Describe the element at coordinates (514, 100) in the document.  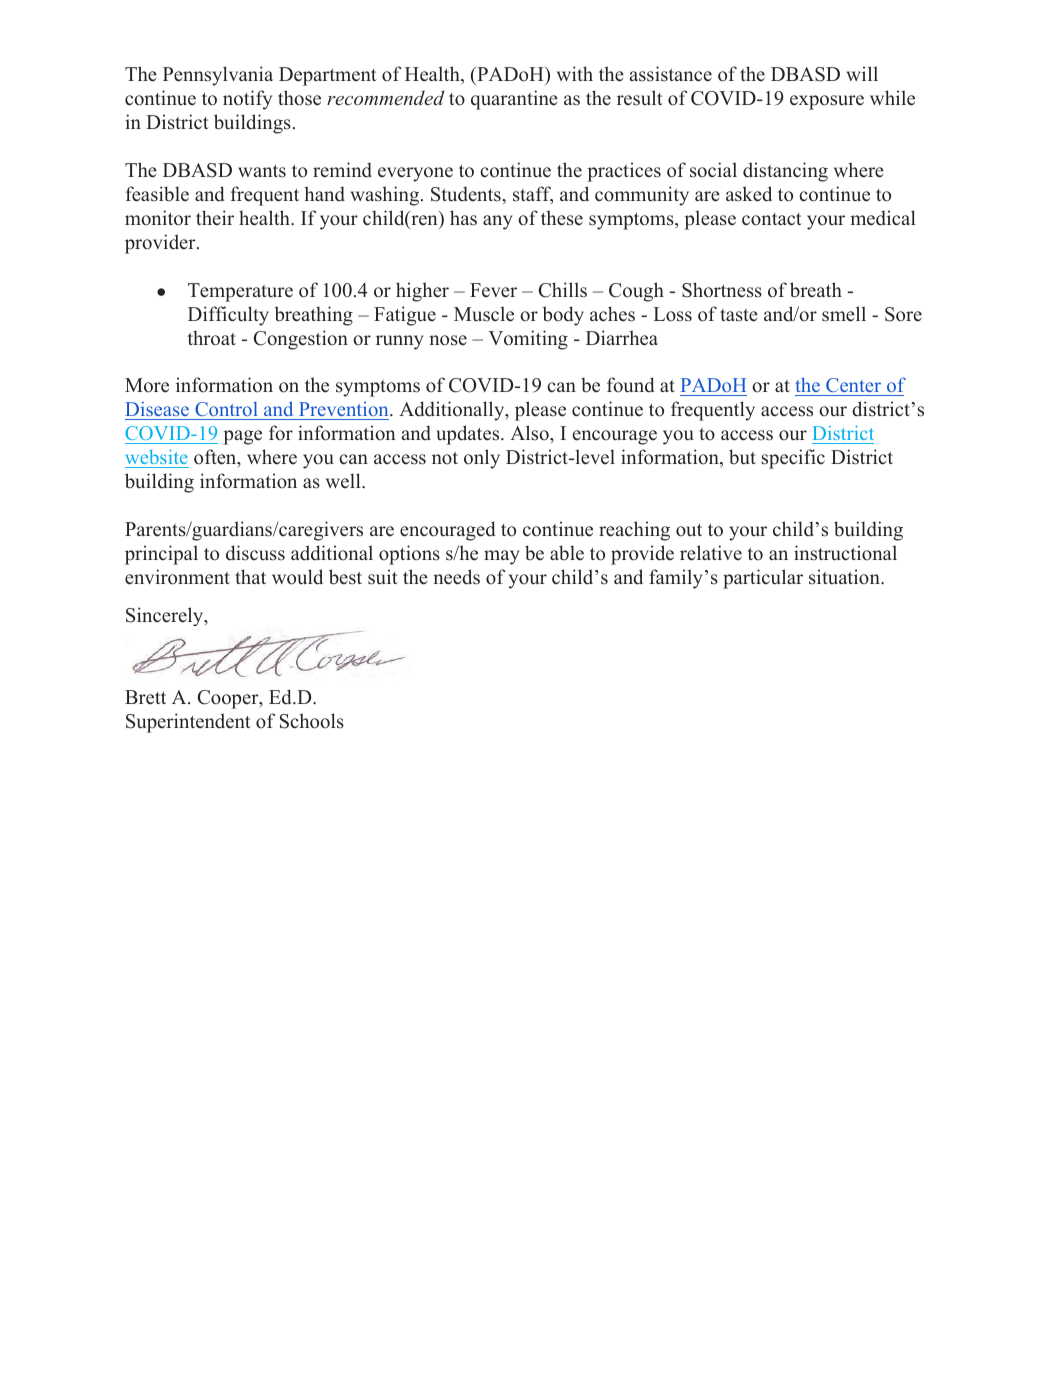
I see `quarantine` at that location.
